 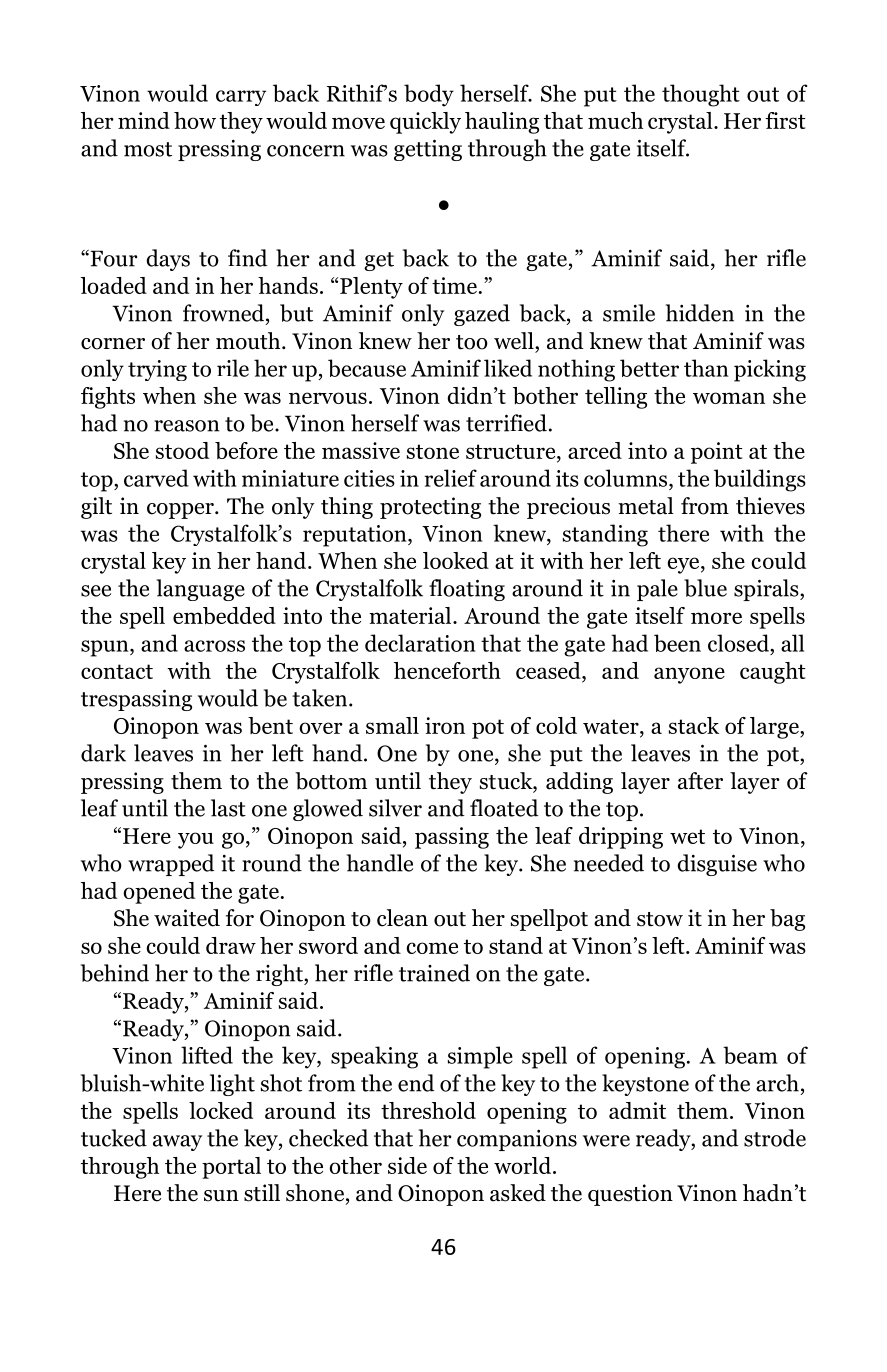 I want to click on point, so click(x=717, y=453).
